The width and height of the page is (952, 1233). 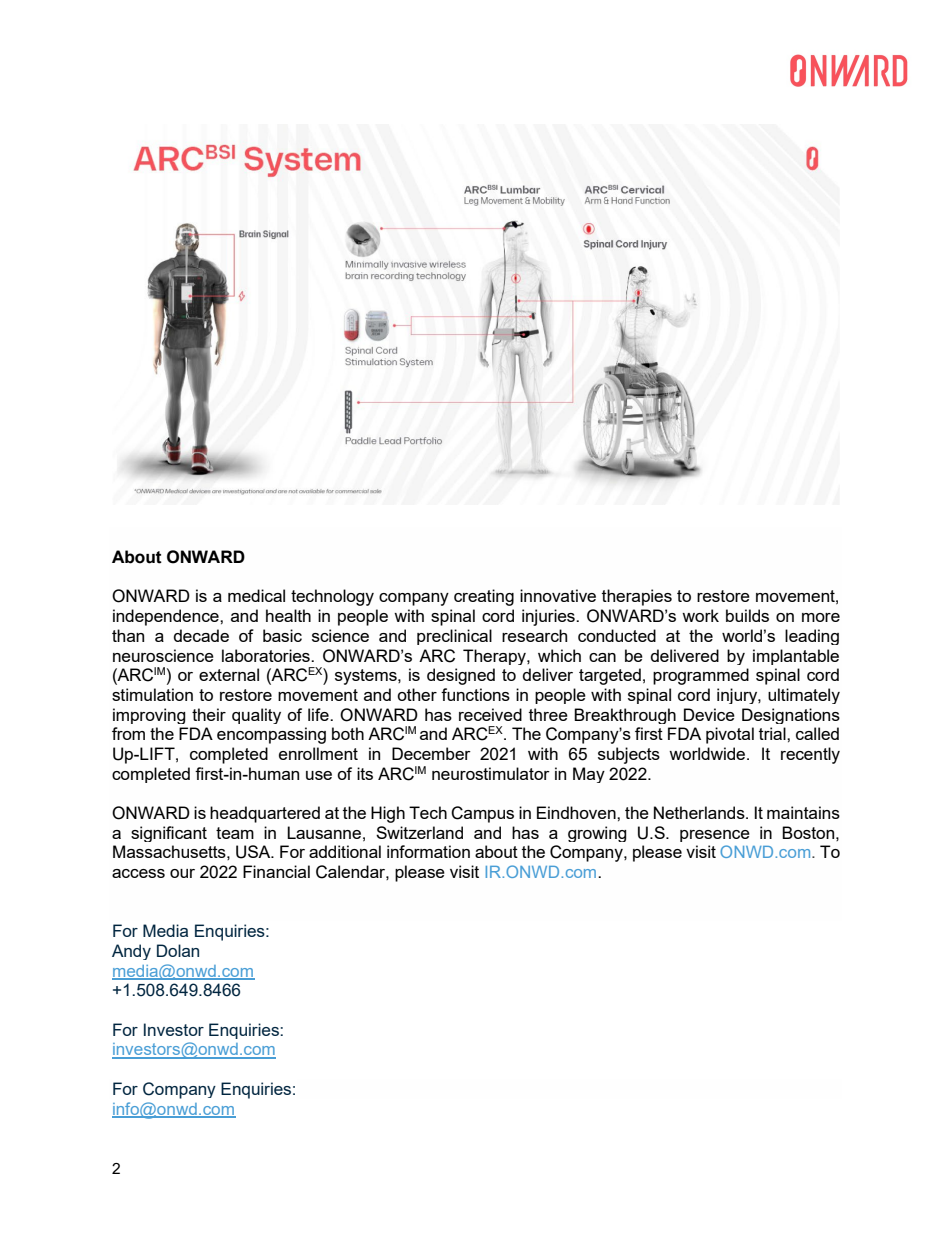 I want to click on recently, so click(x=810, y=755).
